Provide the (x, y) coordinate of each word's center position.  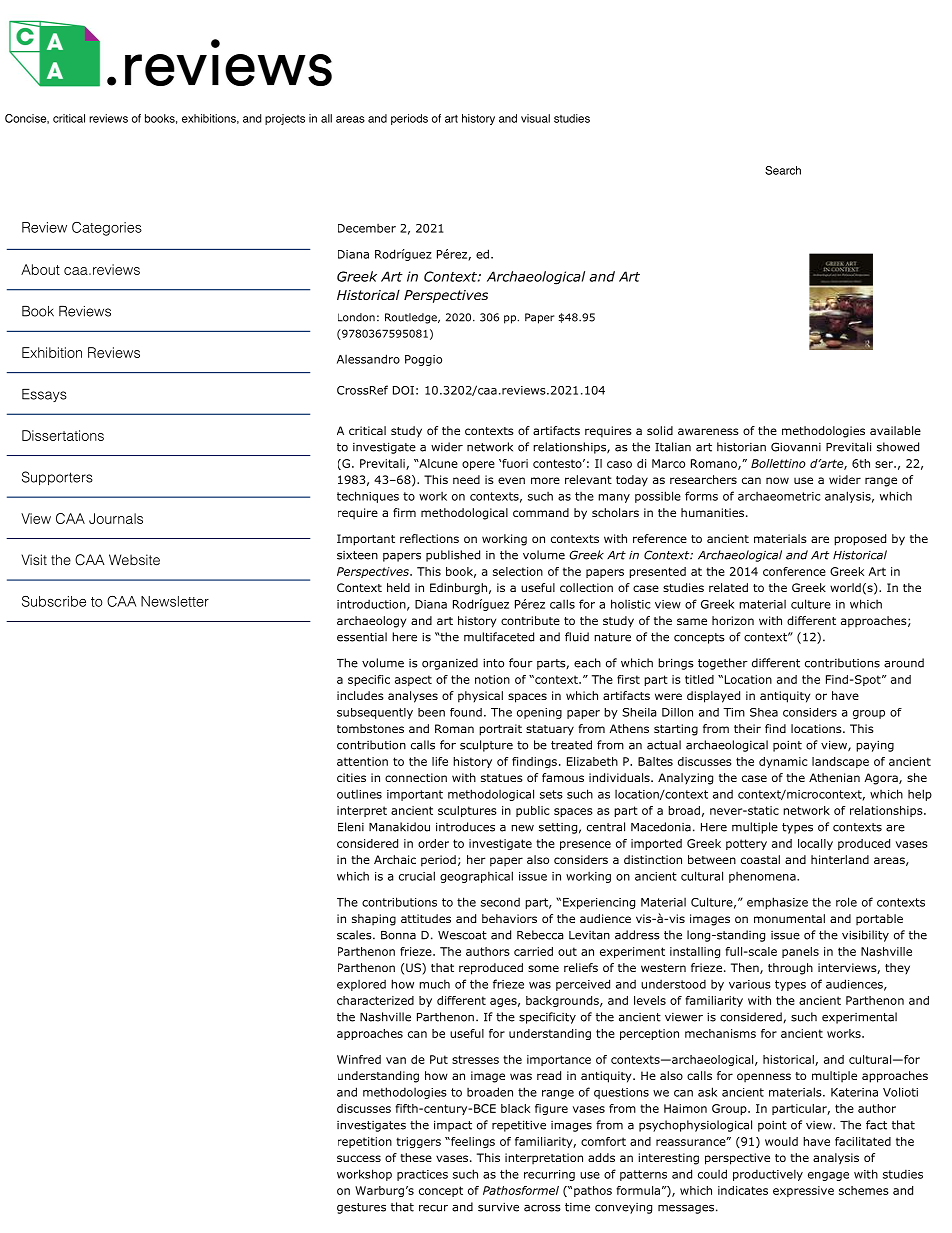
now (777, 480)
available (895, 430)
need (466, 479)
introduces (465, 827)
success (359, 1158)
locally (815, 844)
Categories (107, 229)
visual (535, 118)
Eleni (351, 827)
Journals (116, 518)
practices (422, 1175)
